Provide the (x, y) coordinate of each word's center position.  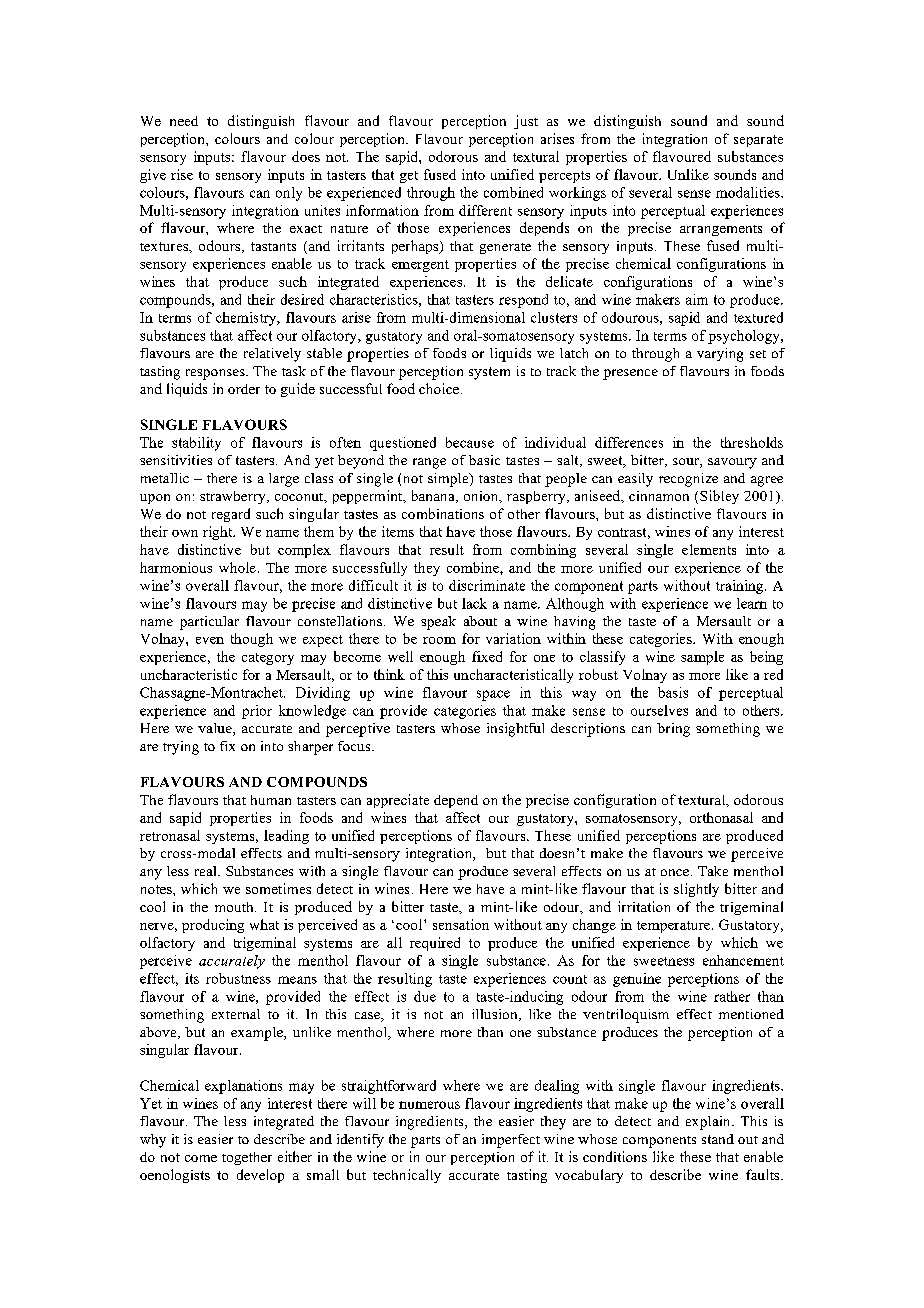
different (485, 210)
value (216, 729)
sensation (461, 924)
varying (720, 355)
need (184, 121)
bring (673, 730)
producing (213, 926)
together (247, 1158)
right (219, 533)
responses (216, 374)
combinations (443, 513)
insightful (515, 730)
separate (758, 141)
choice (439, 388)
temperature (673, 927)
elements (709, 549)
